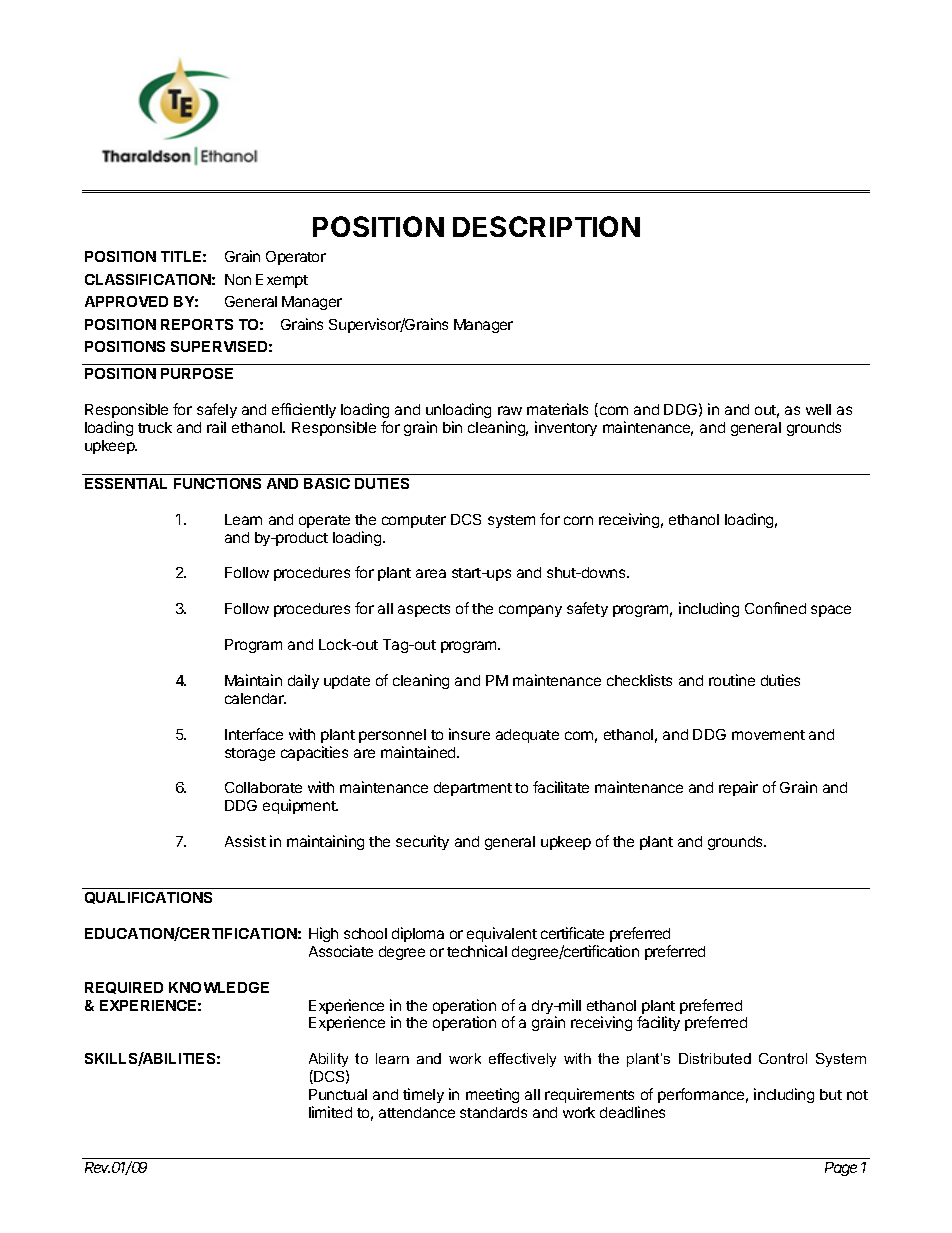 This screenshot has height=1233, width=952. What do you see at coordinates (263, 787) in the screenshot?
I see `Collaborate` at bounding box center [263, 787].
